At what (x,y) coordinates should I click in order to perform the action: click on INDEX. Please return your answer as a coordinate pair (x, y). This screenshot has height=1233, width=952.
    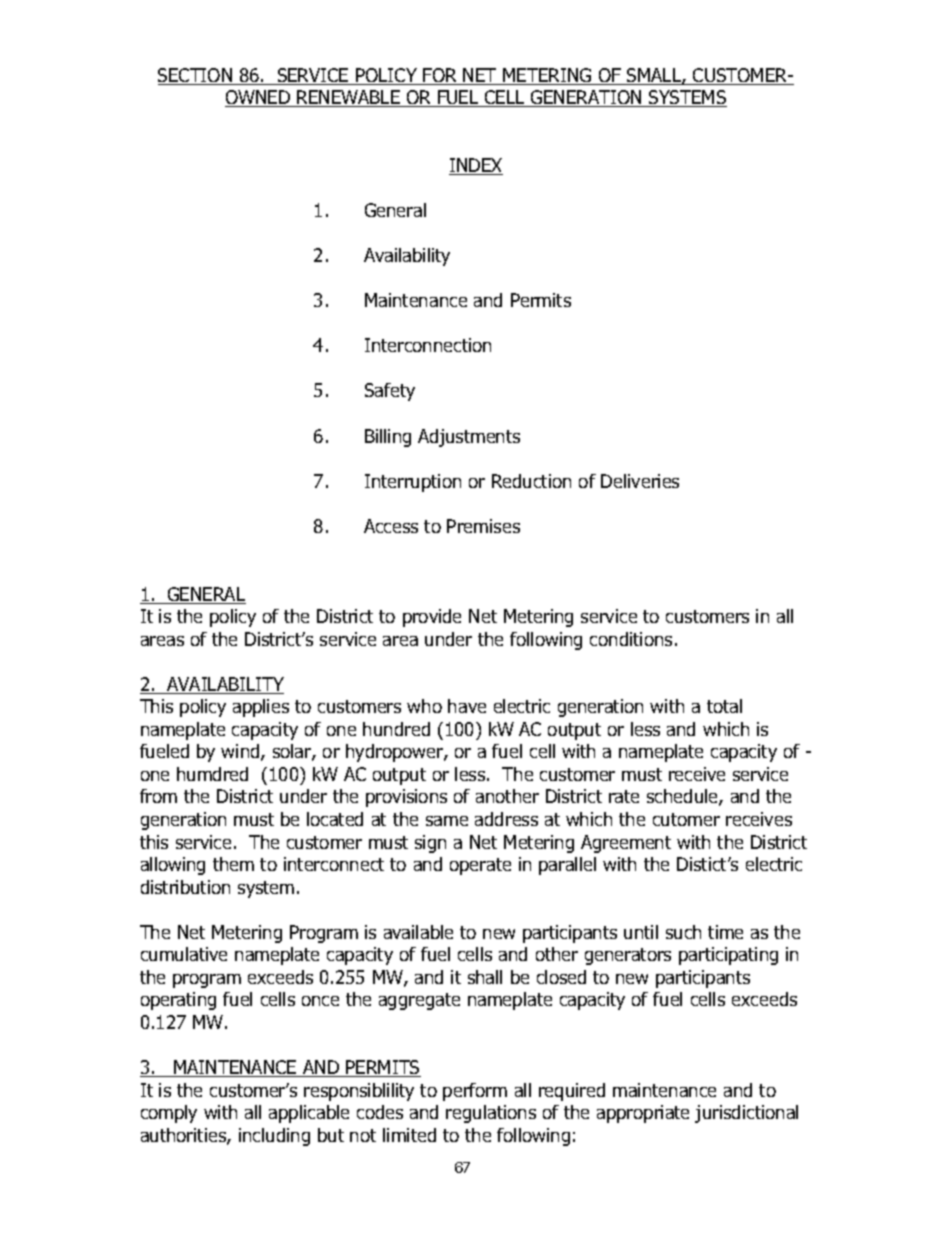
    Looking at the image, I should click on (476, 166).
